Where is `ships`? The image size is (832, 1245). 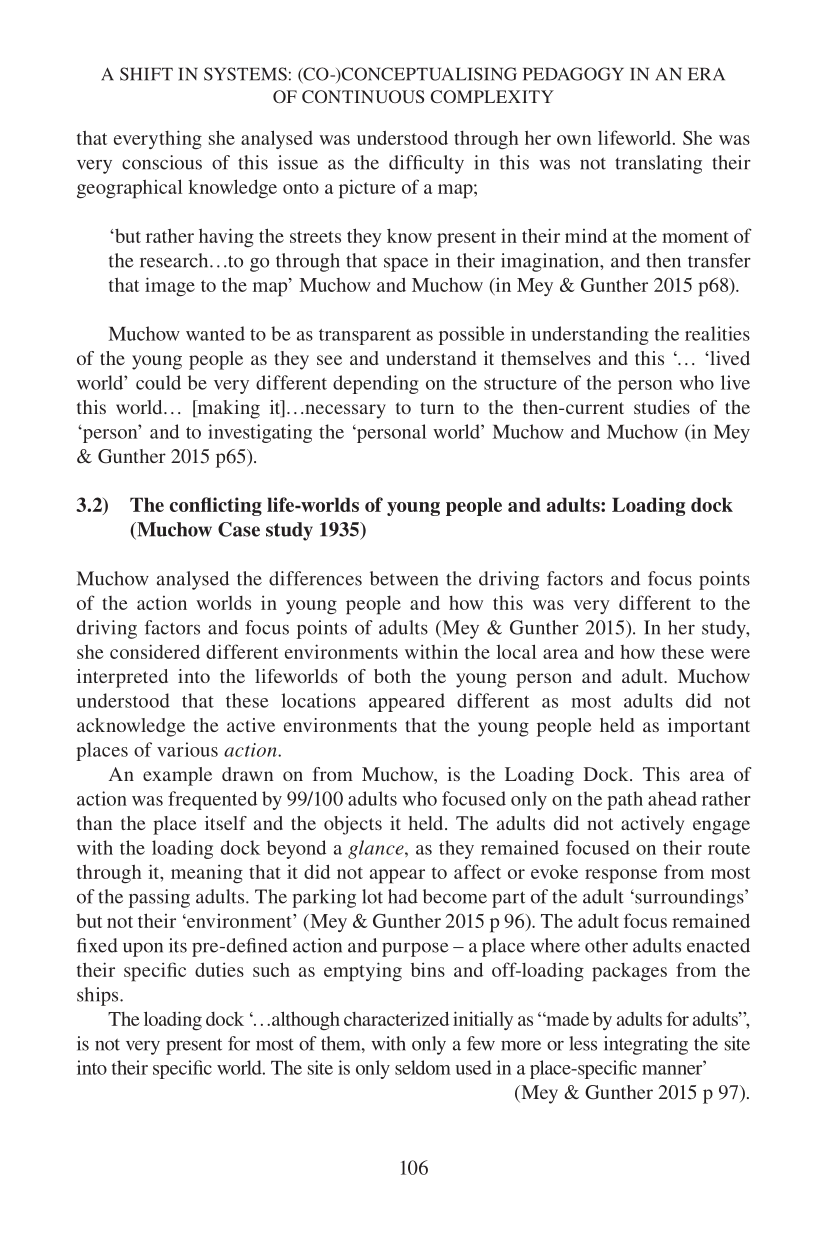 ships is located at coordinates (99, 996).
